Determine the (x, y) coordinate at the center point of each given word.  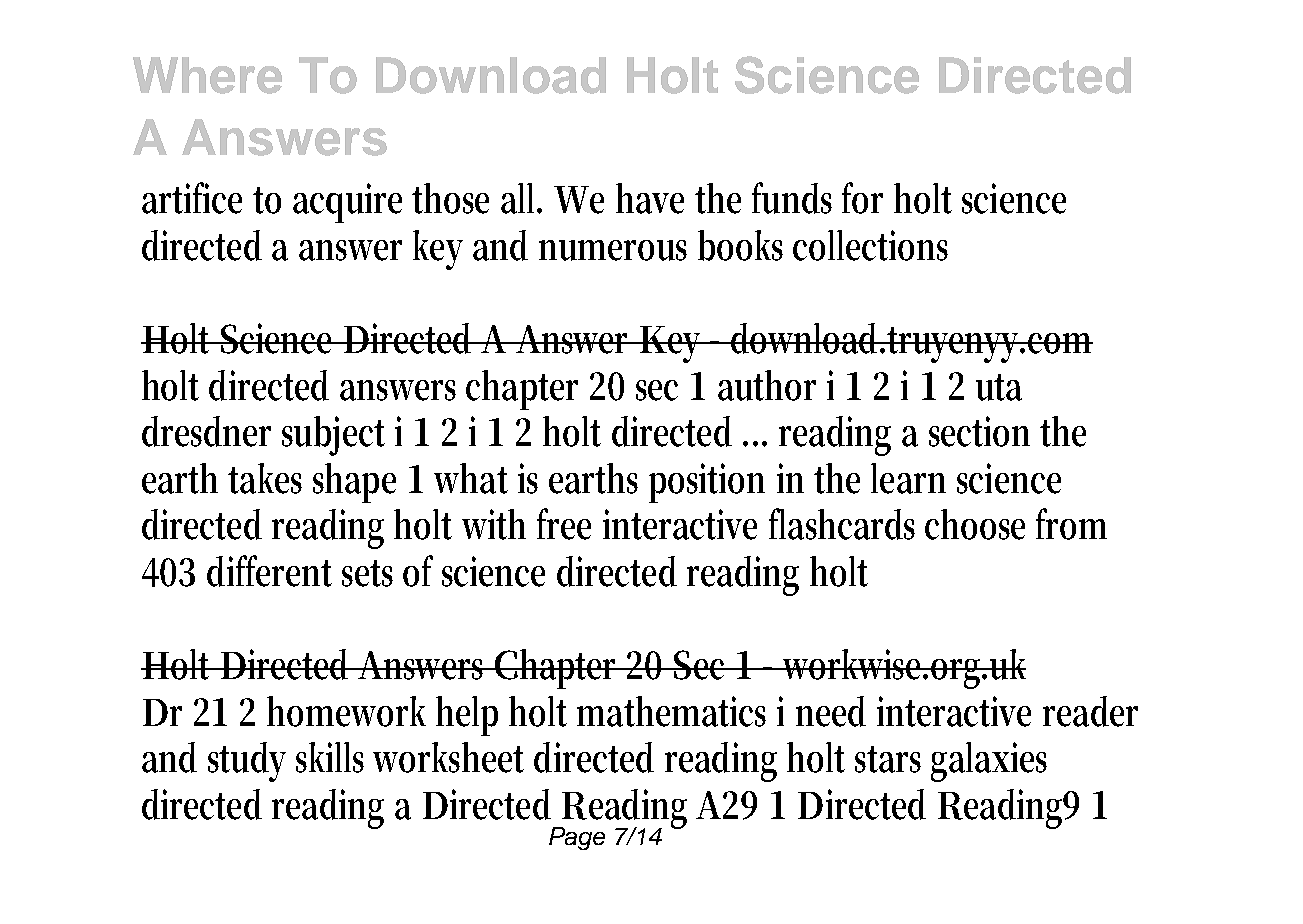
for (862, 198)
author (767, 385)
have (650, 198)
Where (207, 75)
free (564, 524)
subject (333, 436)
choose (975, 524)
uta (999, 387)
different (269, 571)
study (247, 762)
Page (577, 838)
